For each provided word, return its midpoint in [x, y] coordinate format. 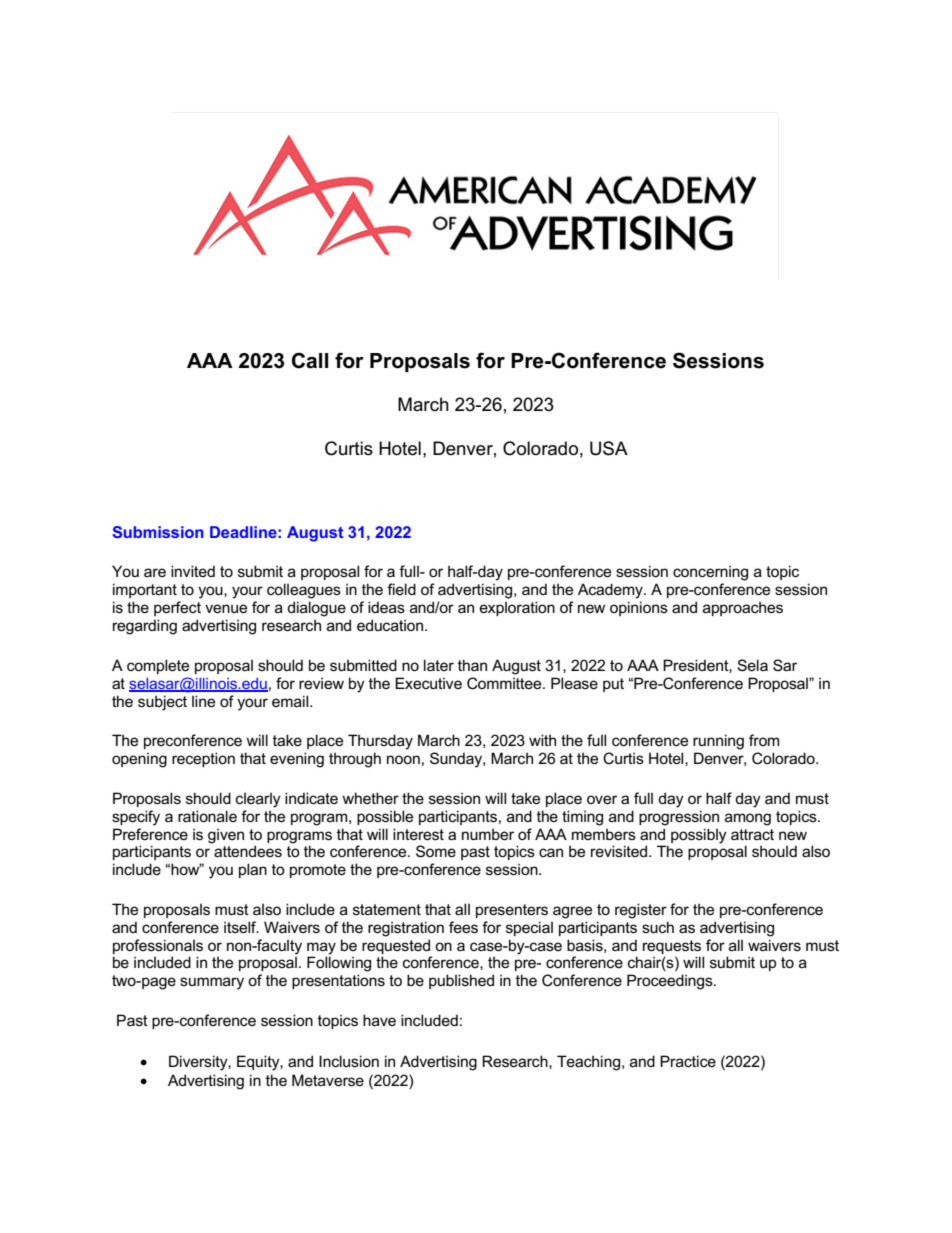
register [641, 911]
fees [463, 927]
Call [310, 360]
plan [253, 870]
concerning [710, 573]
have [379, 1020]
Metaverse [328, 1080]
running [718, 742]
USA [609, 448]
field [401, 589]
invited [193, 571]
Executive [428, 683]
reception [203, 759]
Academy [611, 591]
